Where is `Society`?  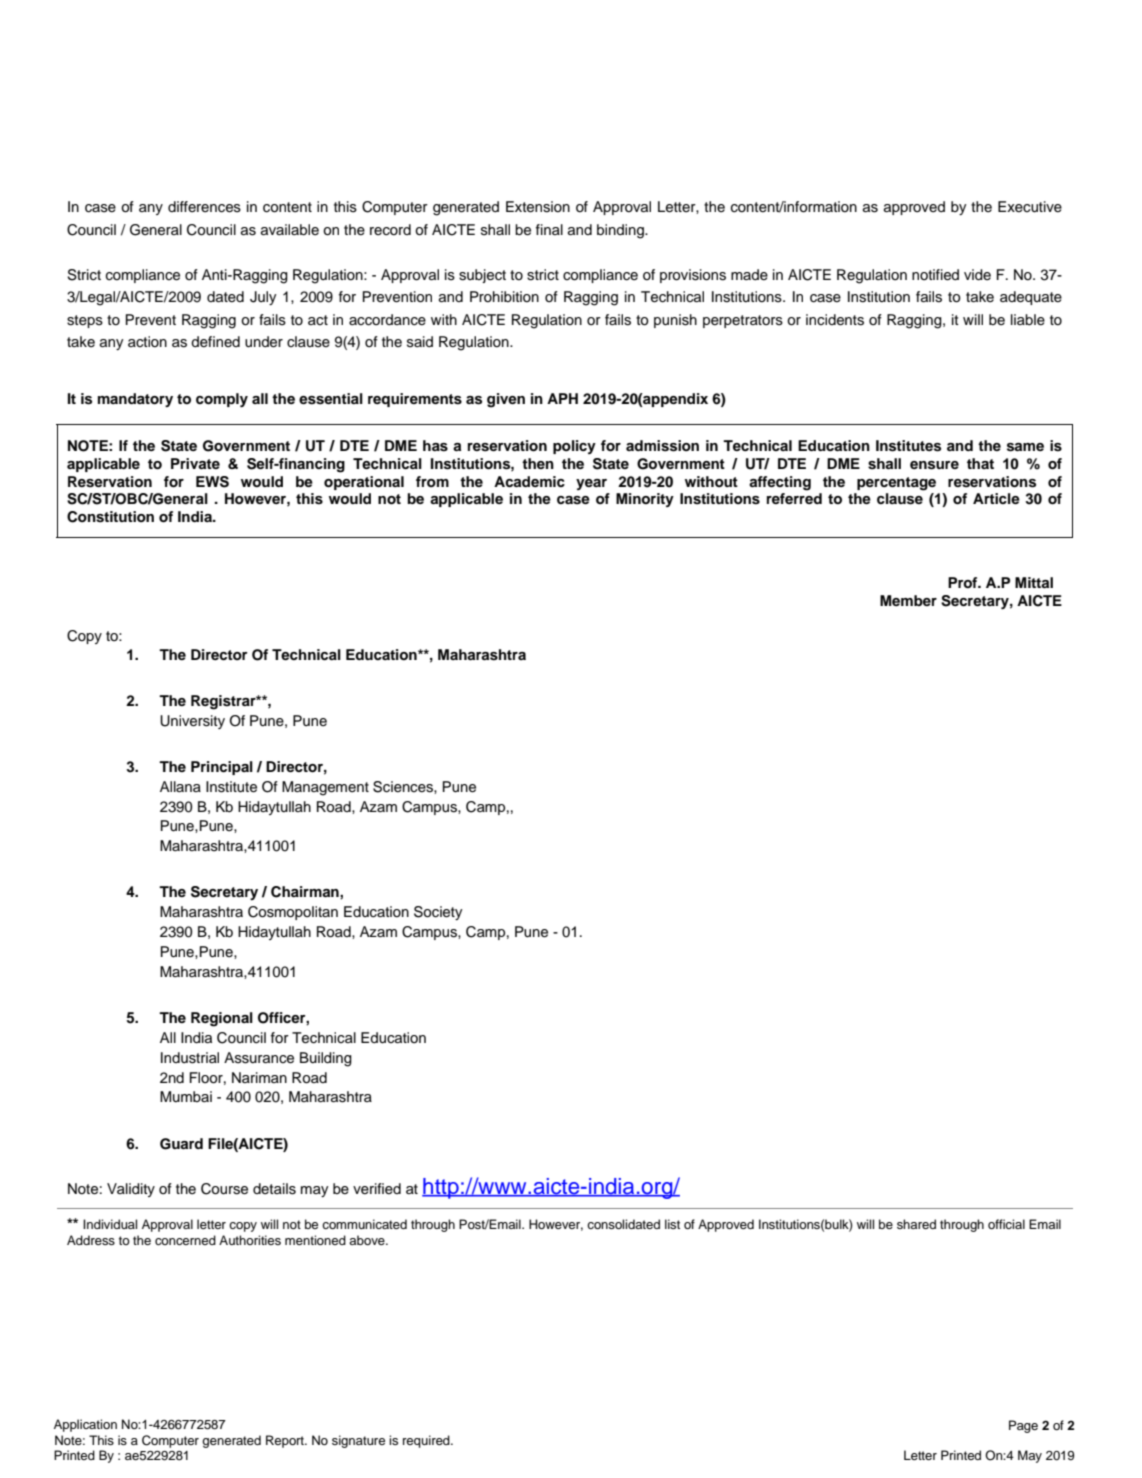 Society is located at coordinates (438, 913).
